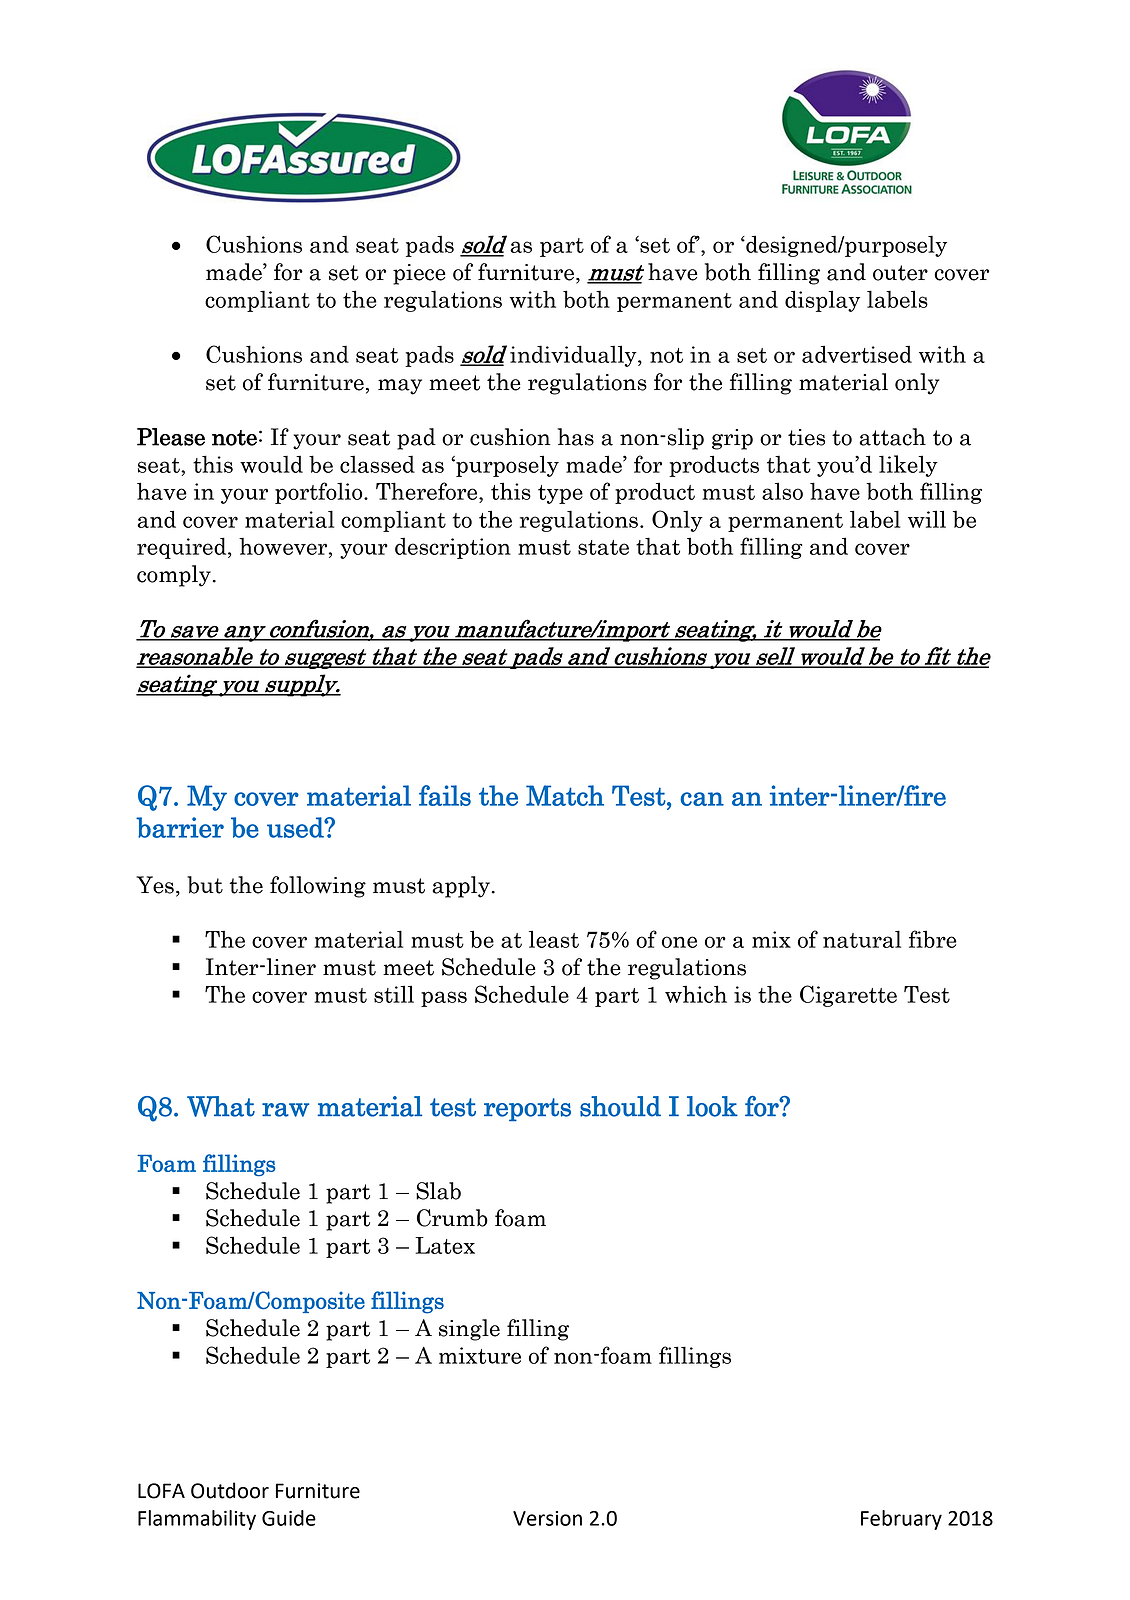  I want to click on Outdoor, so click(230, 1490).
